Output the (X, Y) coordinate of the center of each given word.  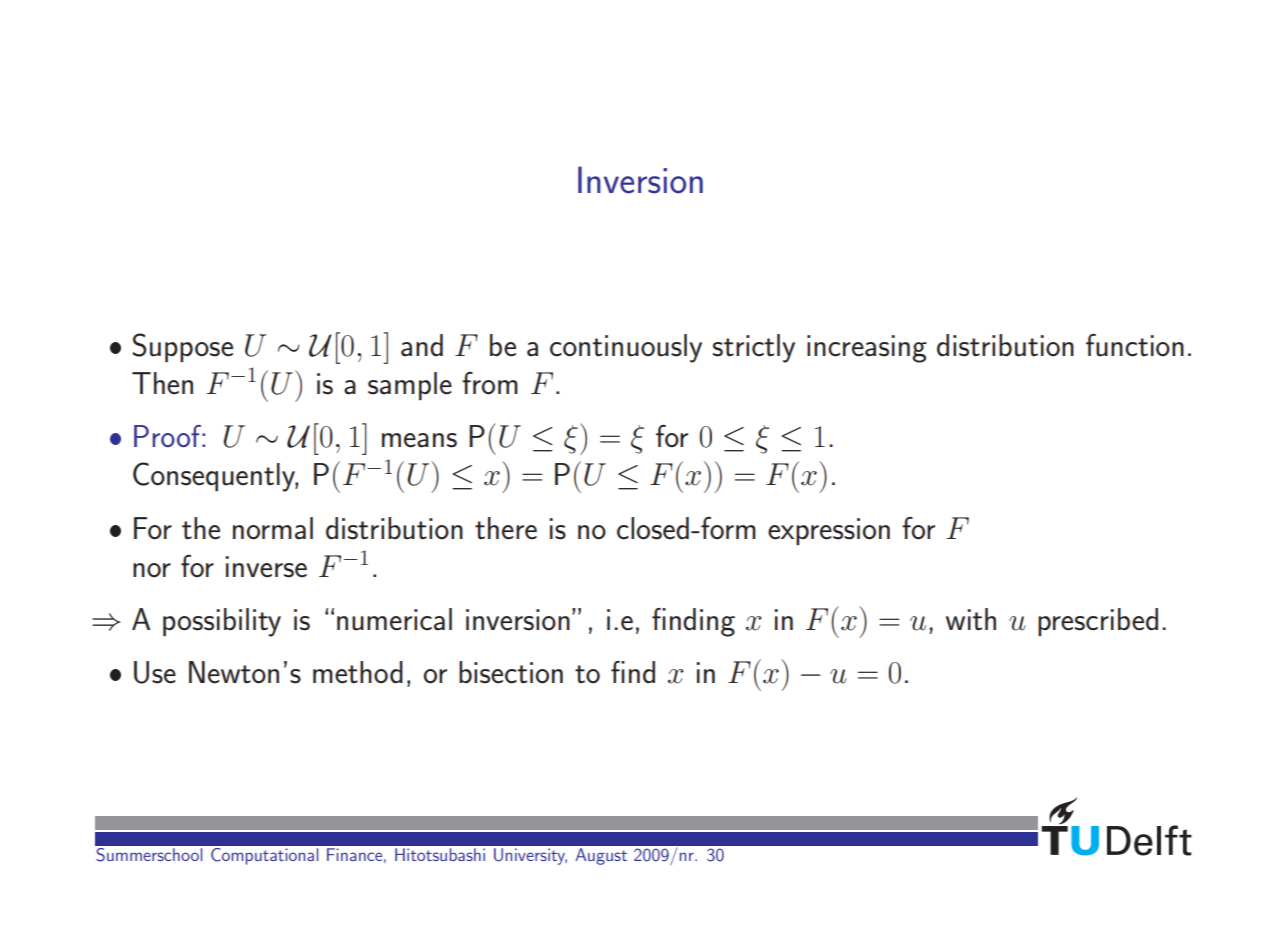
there (506, 528)
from (490, 383)
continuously (626, 348)
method (358, 672)
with (971, 619)
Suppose (182, 347)
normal (273, 528)
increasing (867, 349)
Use (155, 672)
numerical (394, 619)
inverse (266, 567)
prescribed (1098, 622)
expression (829, 531)
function (1135, 345)
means (419, 440)
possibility (222, 622)
